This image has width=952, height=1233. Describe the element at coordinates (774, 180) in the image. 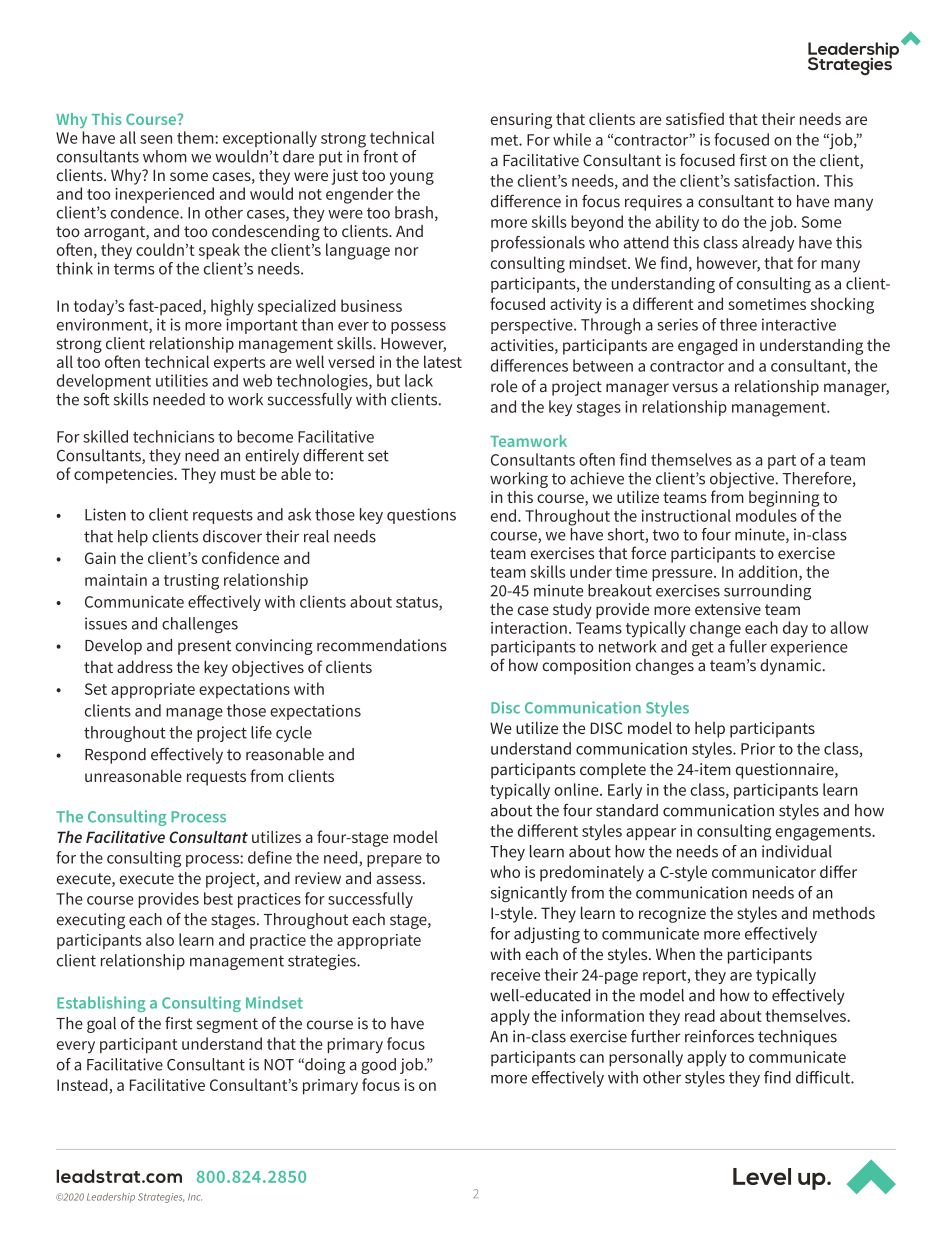

I see `satisfaction` at that location.
